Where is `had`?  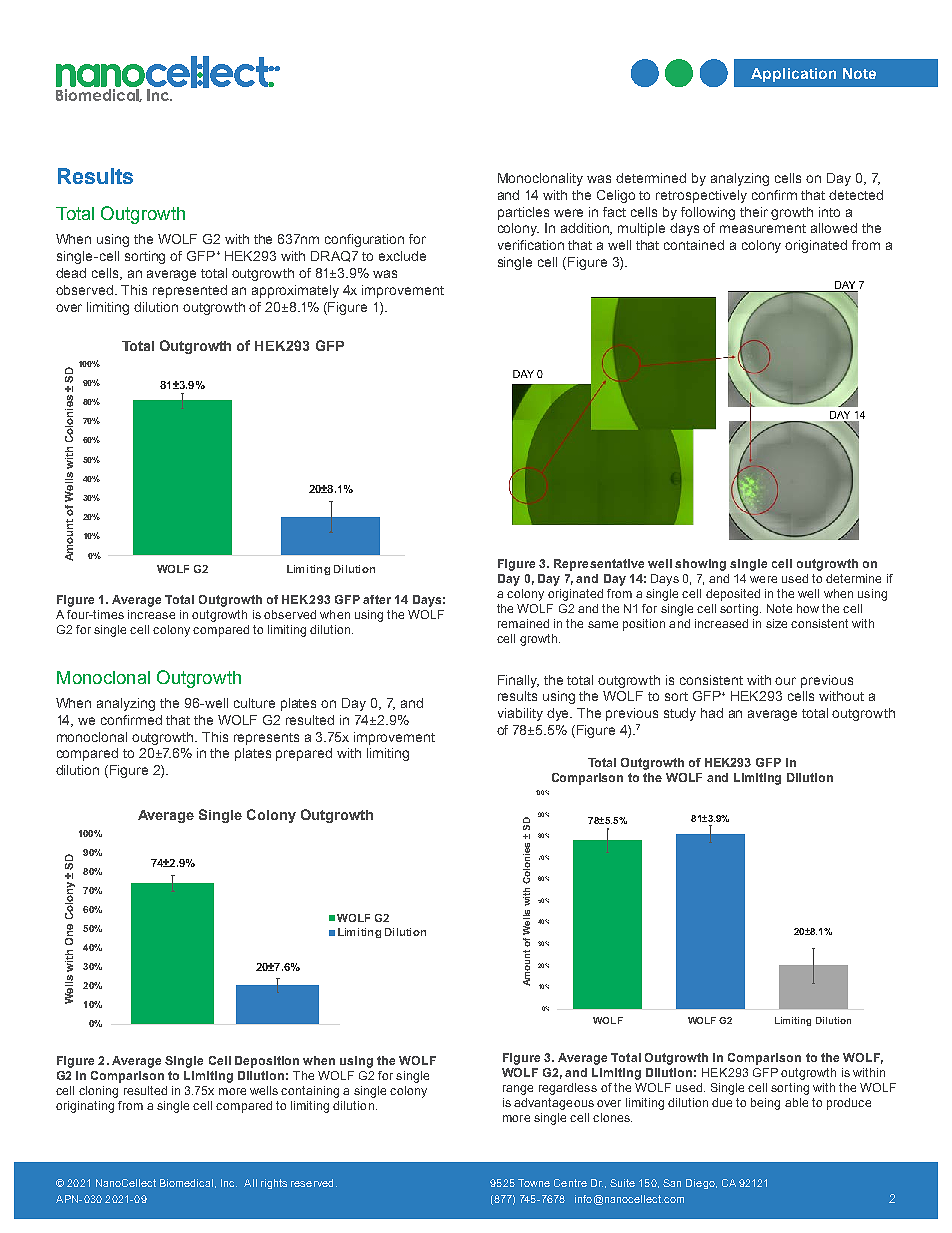 had is located at coordinates (712, 713).
